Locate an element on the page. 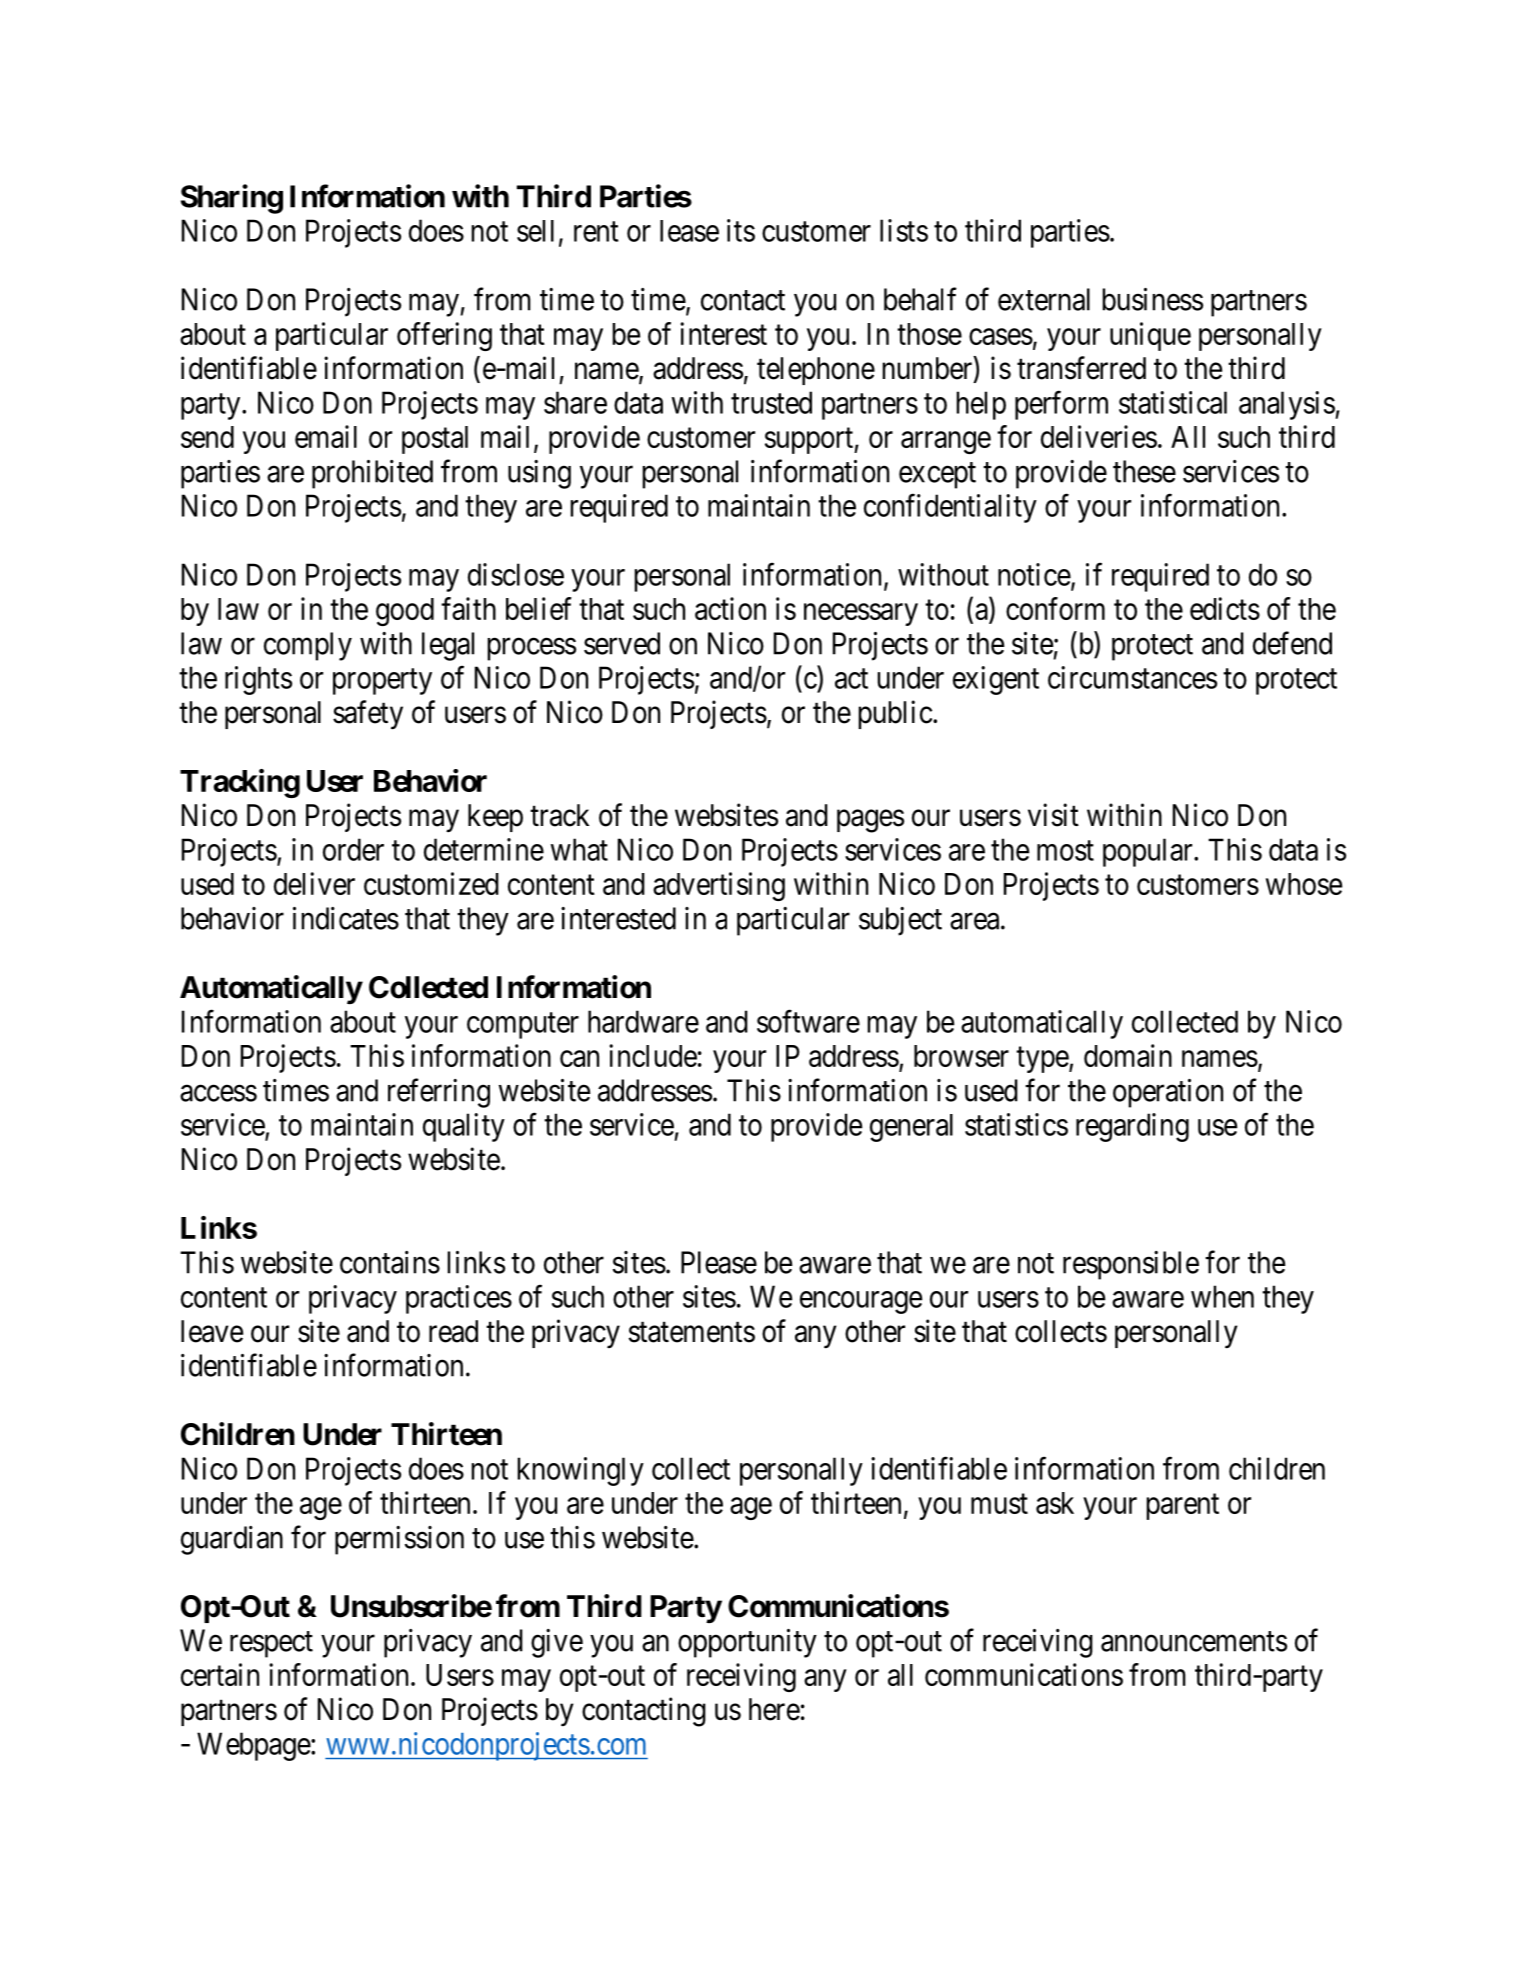 Image resolution: width=1525 pixels, height=1973 pixels. telephone is located at coordinates (816, 371).
